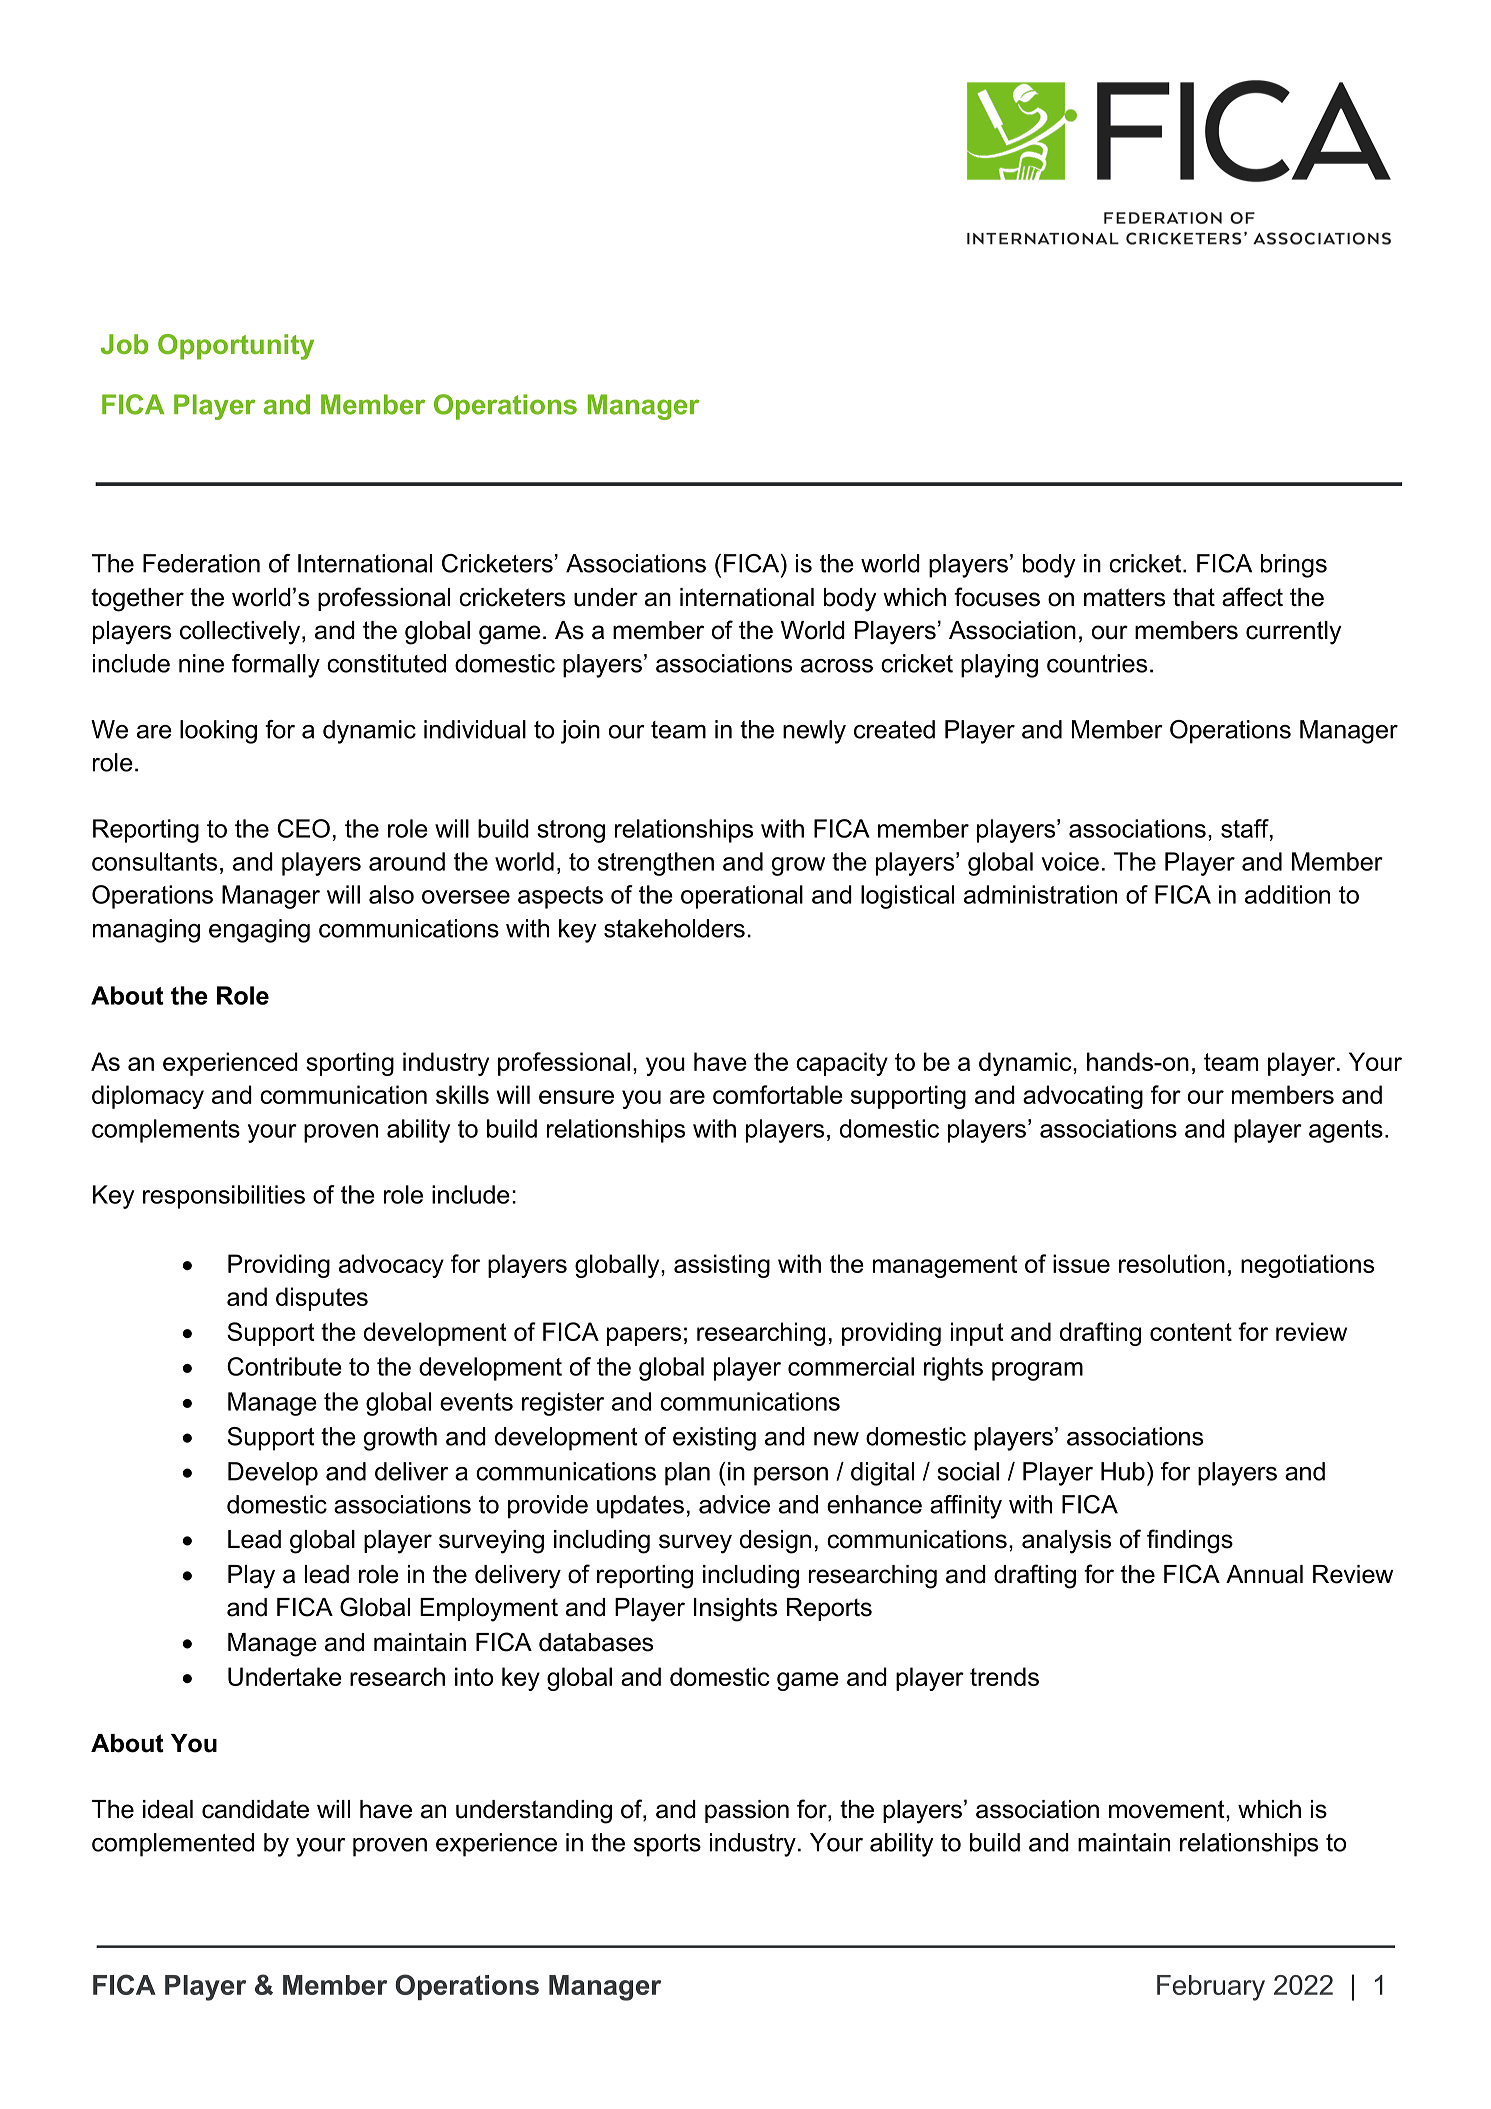  I want to click on engaging, so click(259, 931).
